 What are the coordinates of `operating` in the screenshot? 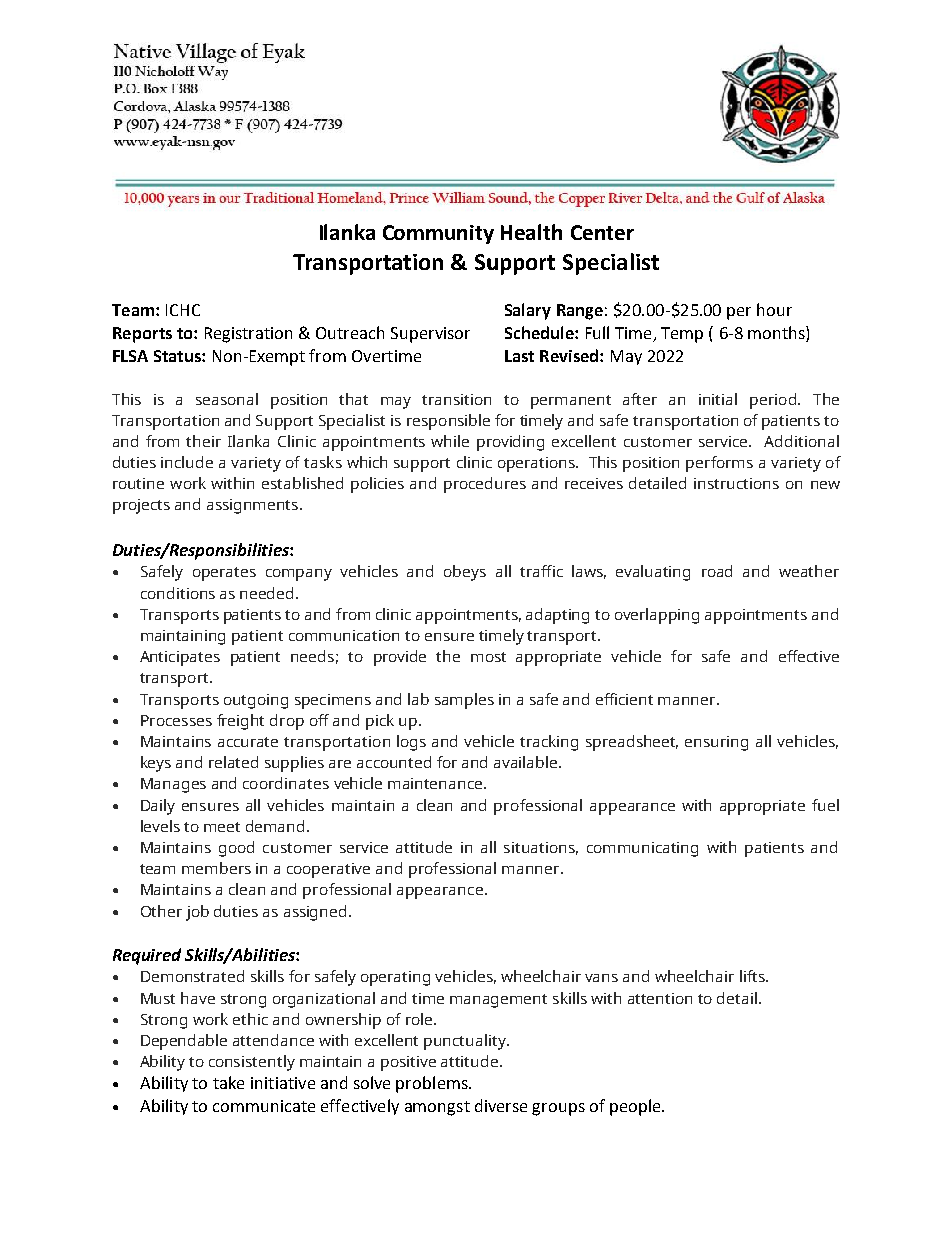 It's located at (395, 978).
